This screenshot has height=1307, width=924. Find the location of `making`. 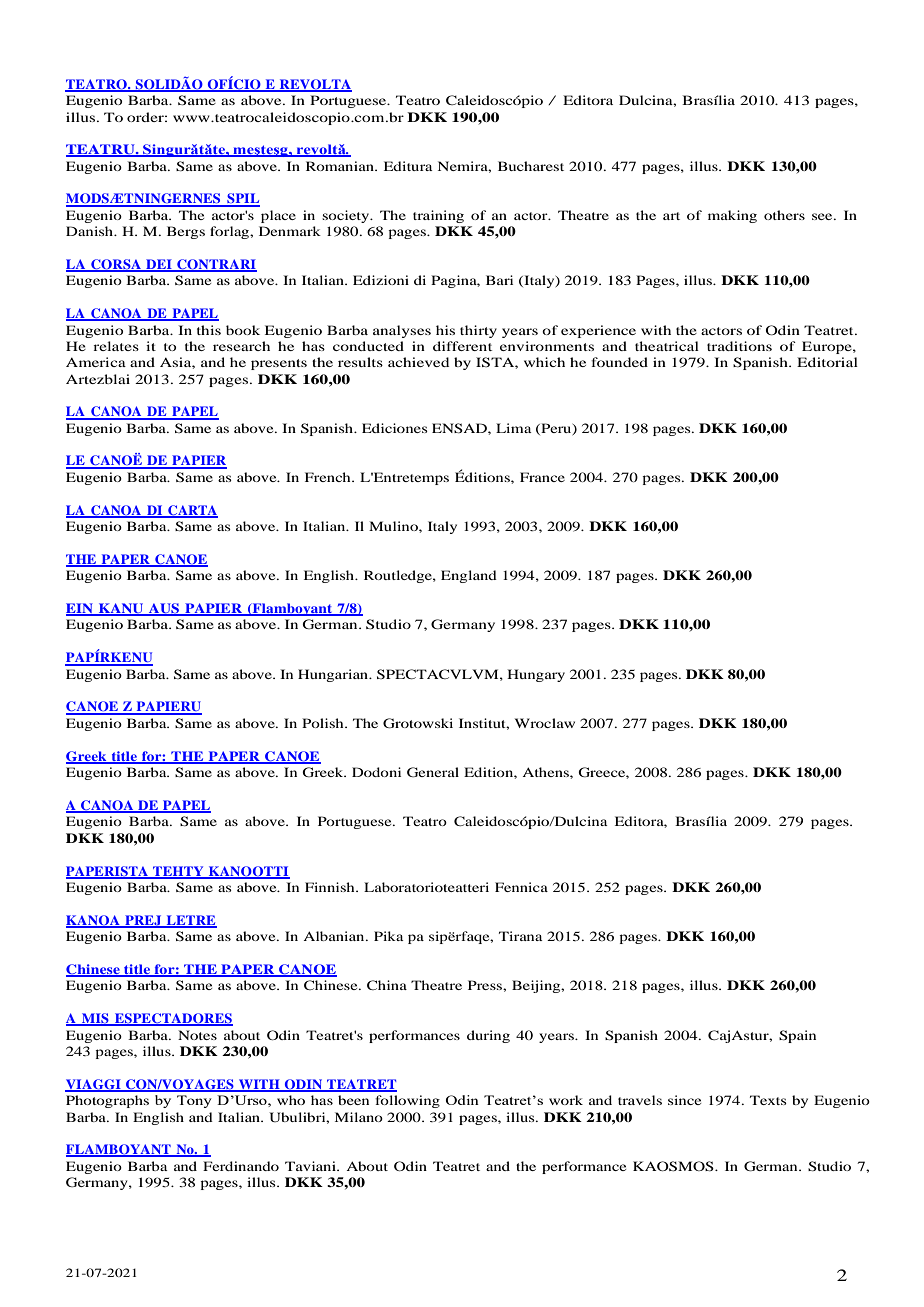

making is located at coordinates (732, 216).
